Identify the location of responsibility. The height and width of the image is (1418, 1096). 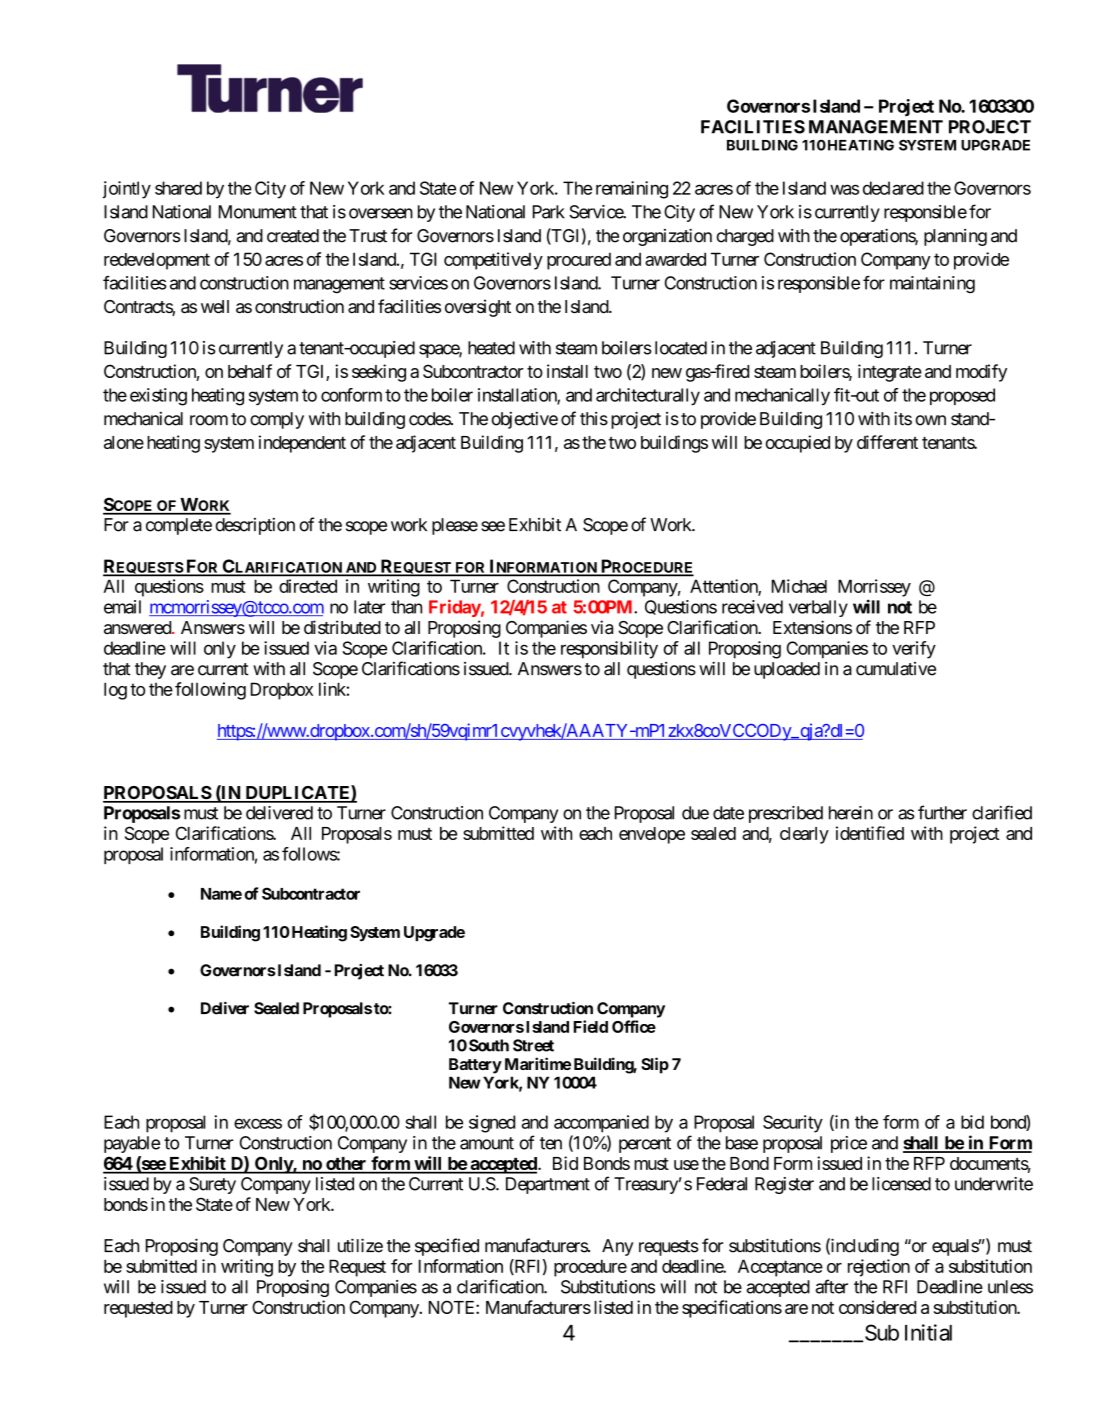
(609, 650).
